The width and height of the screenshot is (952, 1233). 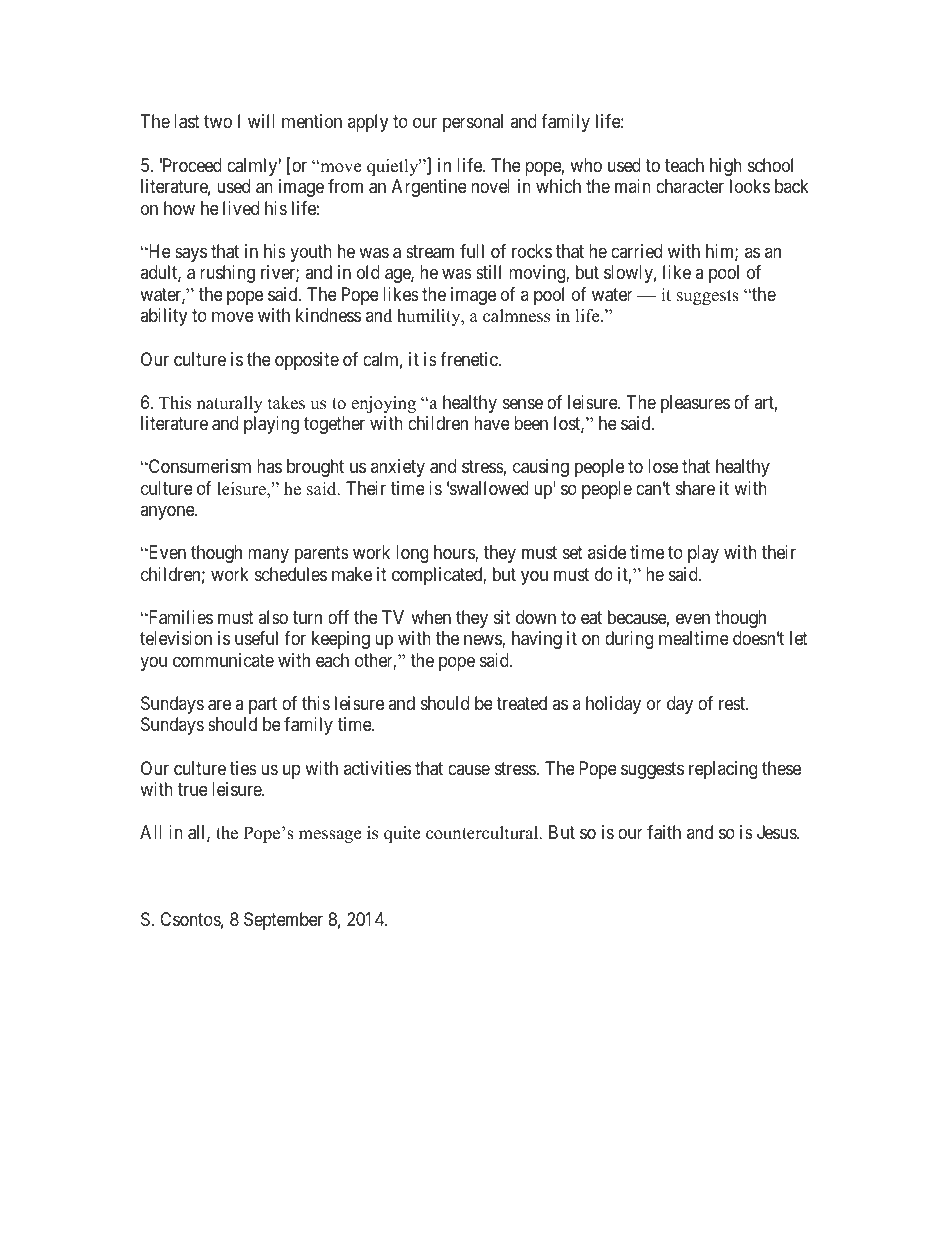 I want to click on personal, so click(x=473, y=123).
